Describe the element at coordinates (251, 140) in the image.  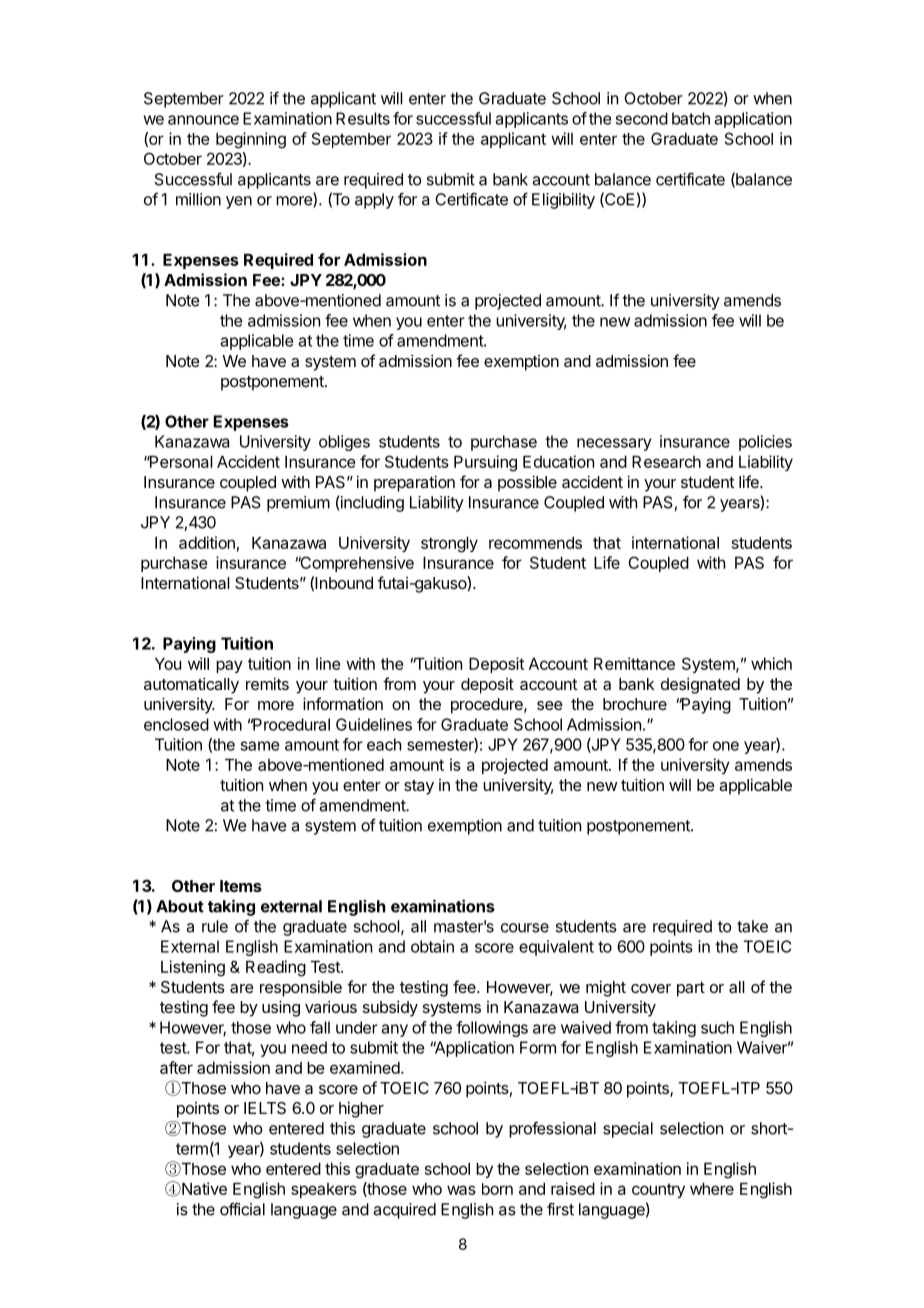
I see `beginning` at that location.
